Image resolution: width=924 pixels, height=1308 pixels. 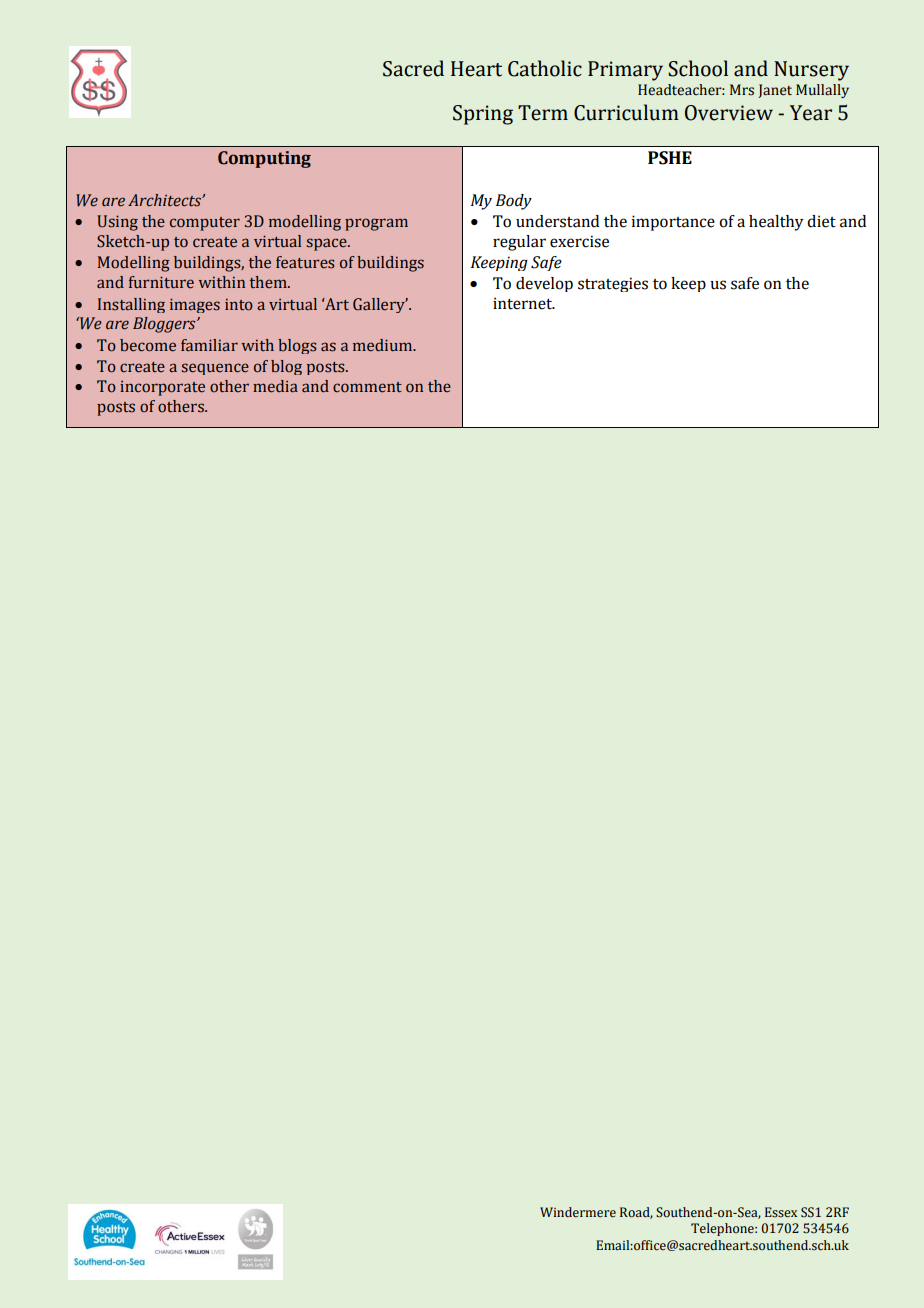 What do you see at coordinates (264, 159) in the image?
I see `Computing` at bounding box center [264, 159].
